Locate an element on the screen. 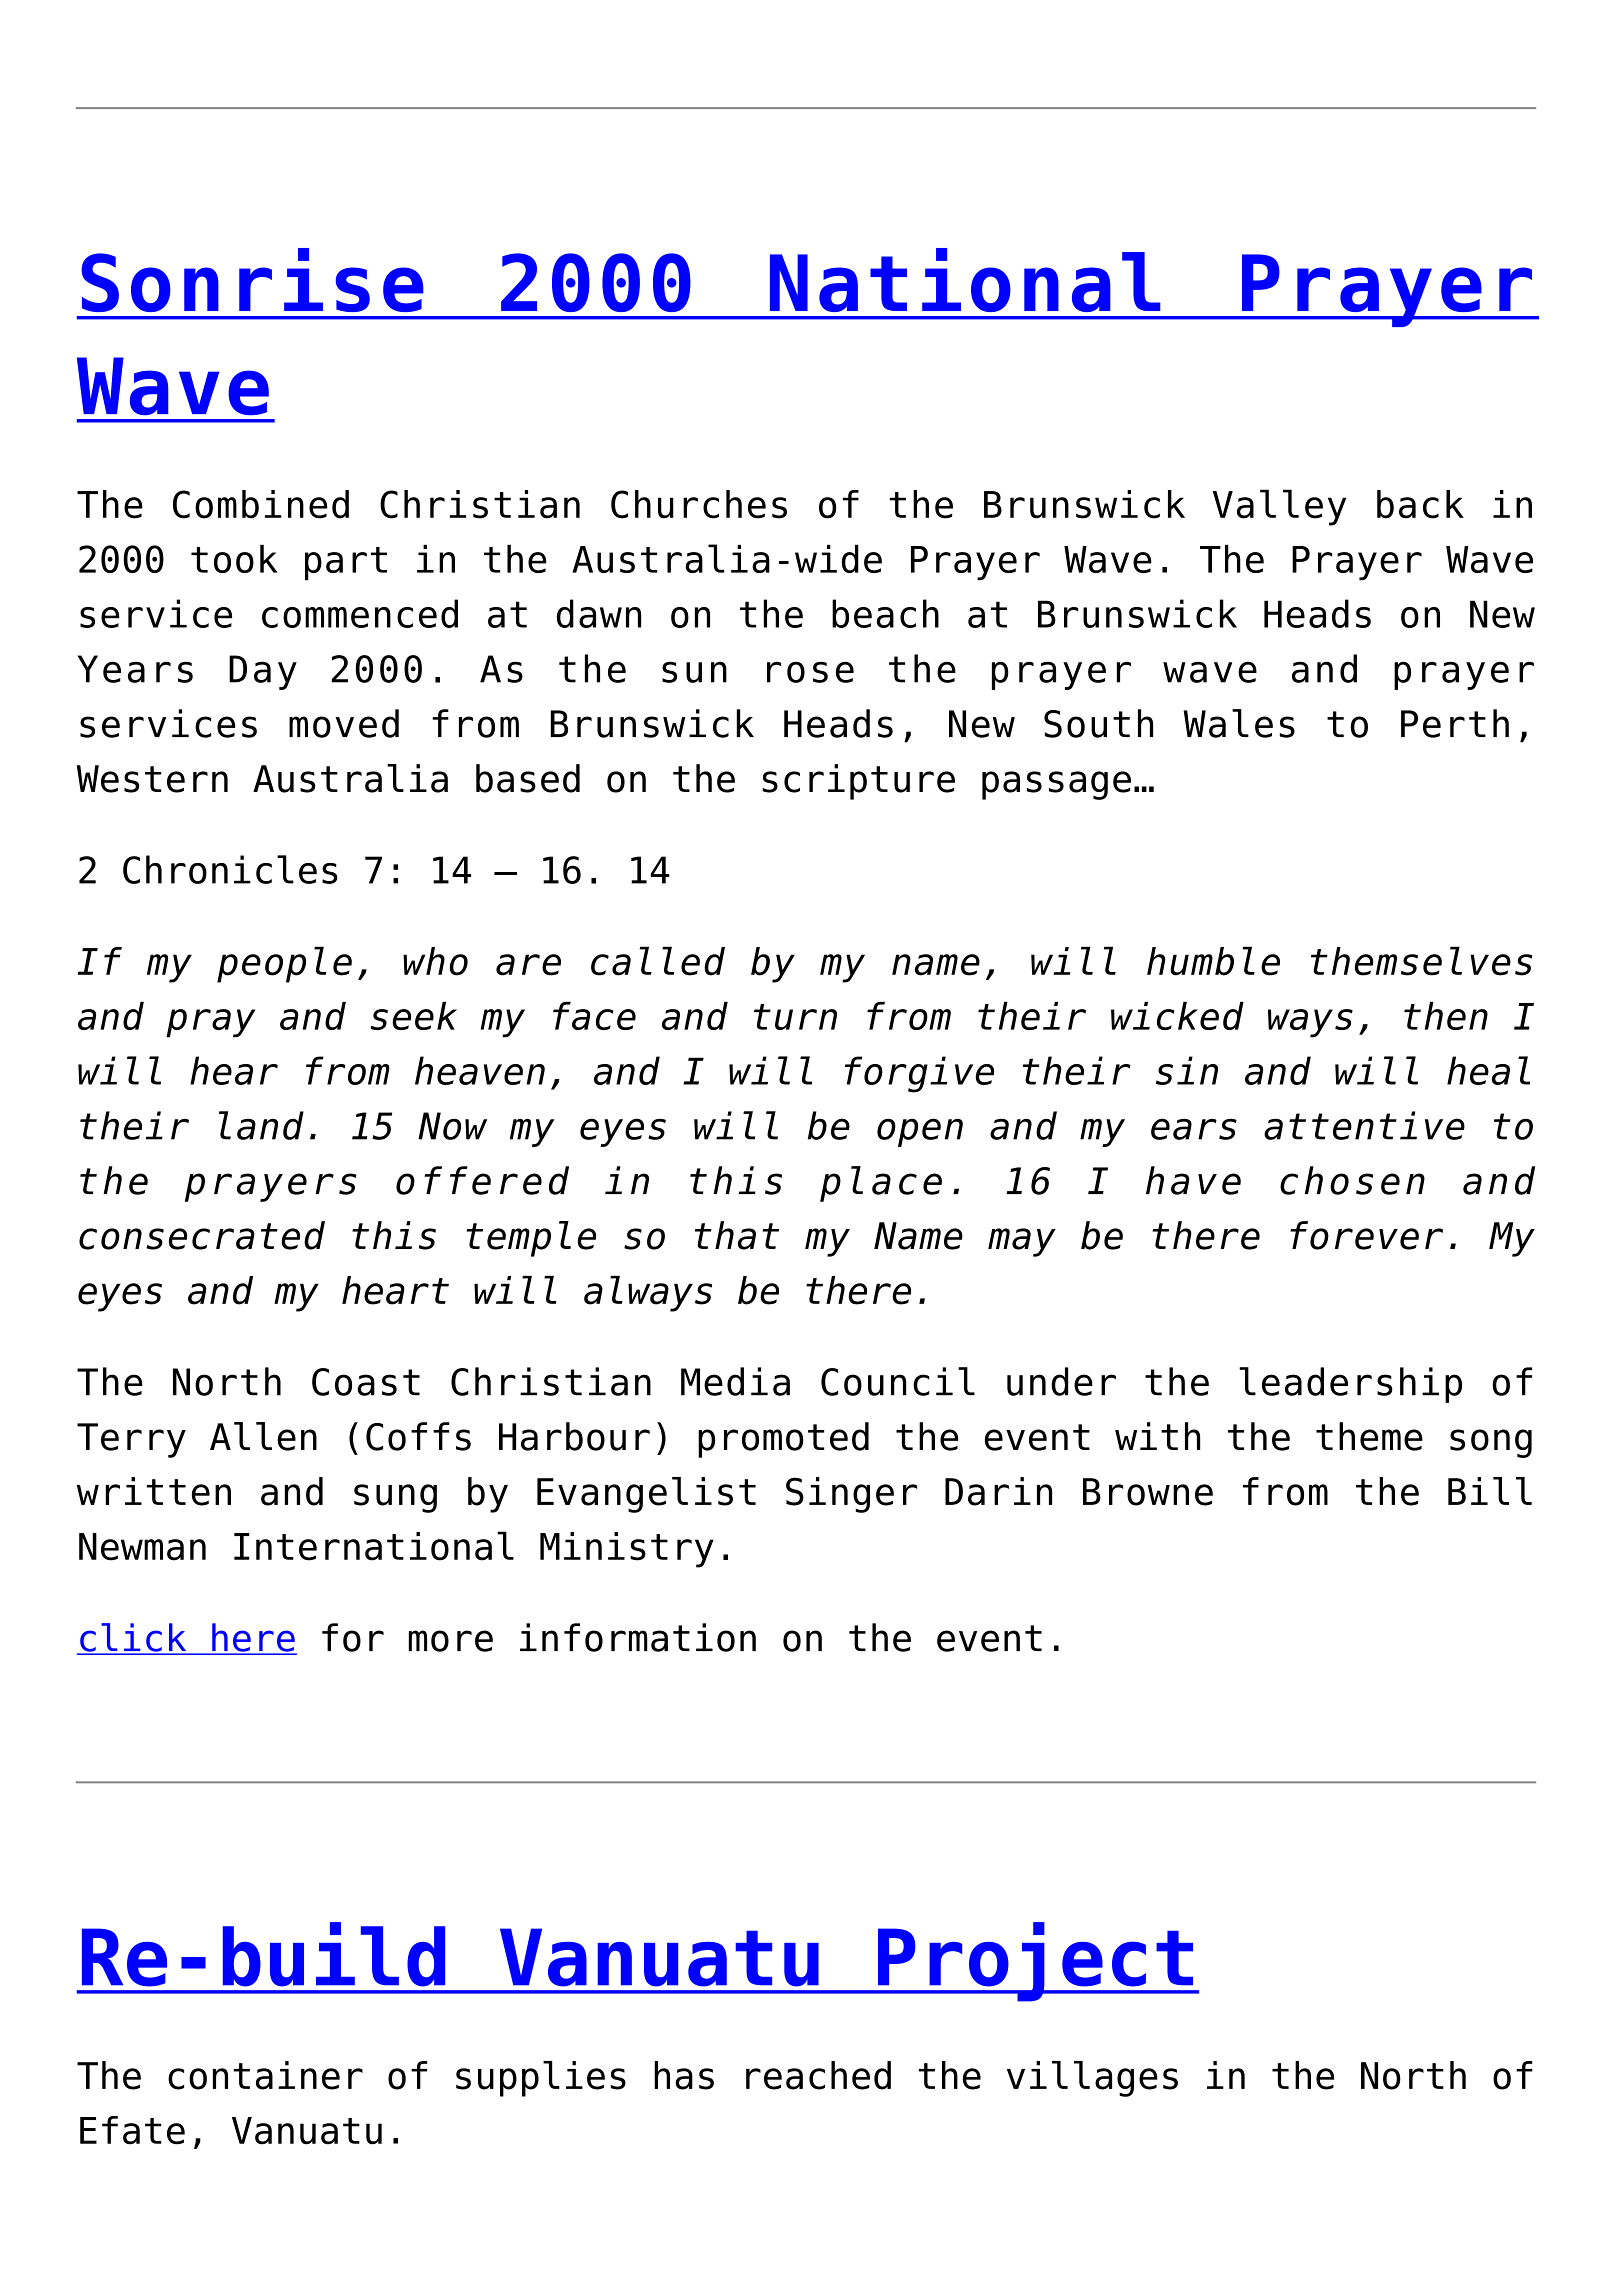 The height and width of the screenshot is (2280, 1612). Allen is located at coordinates (263, 1436).
